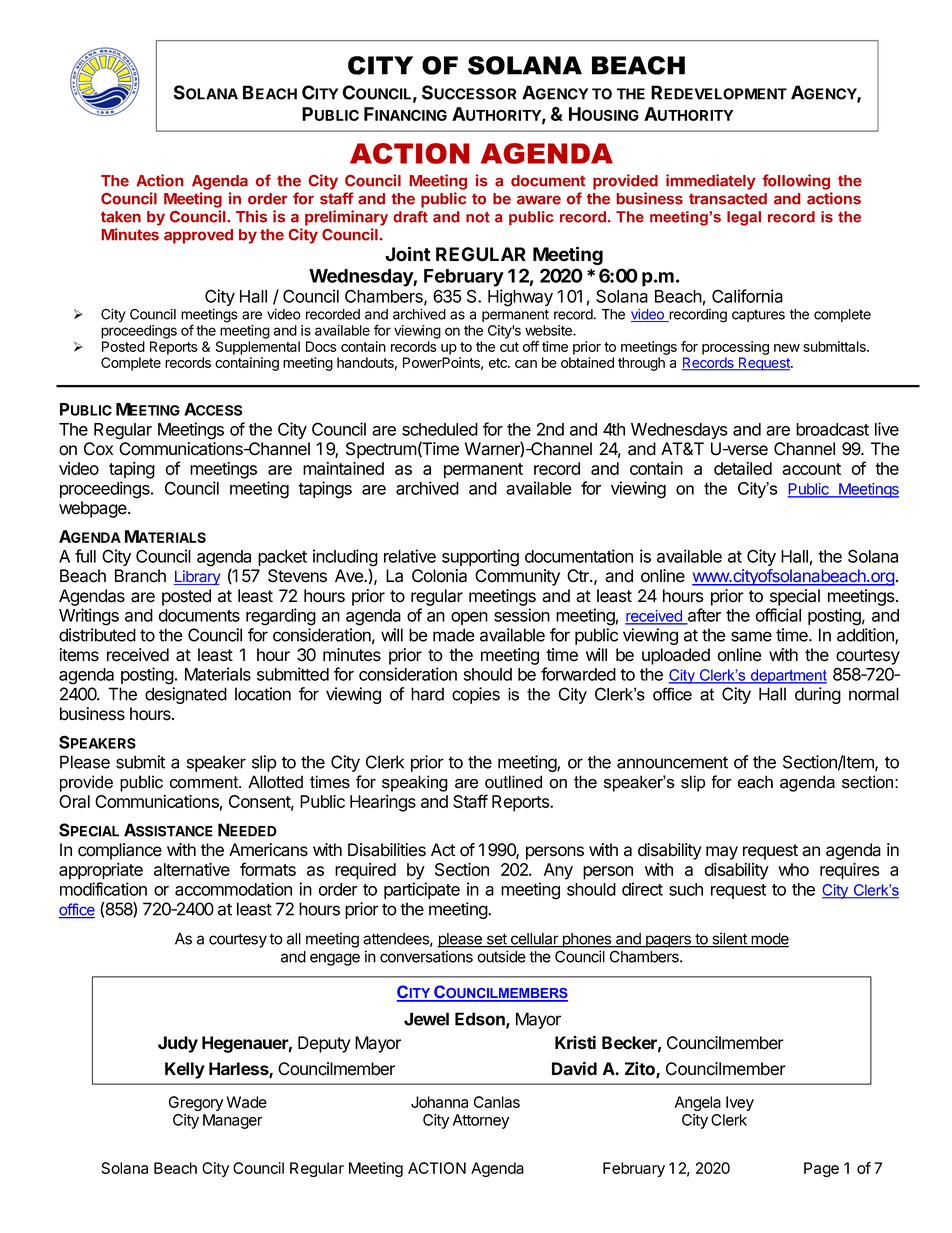 This screenshot has width=952, height=1233. Describe the element at coordinates (186, 695) in the screenshot. I see `designated` at that location.
